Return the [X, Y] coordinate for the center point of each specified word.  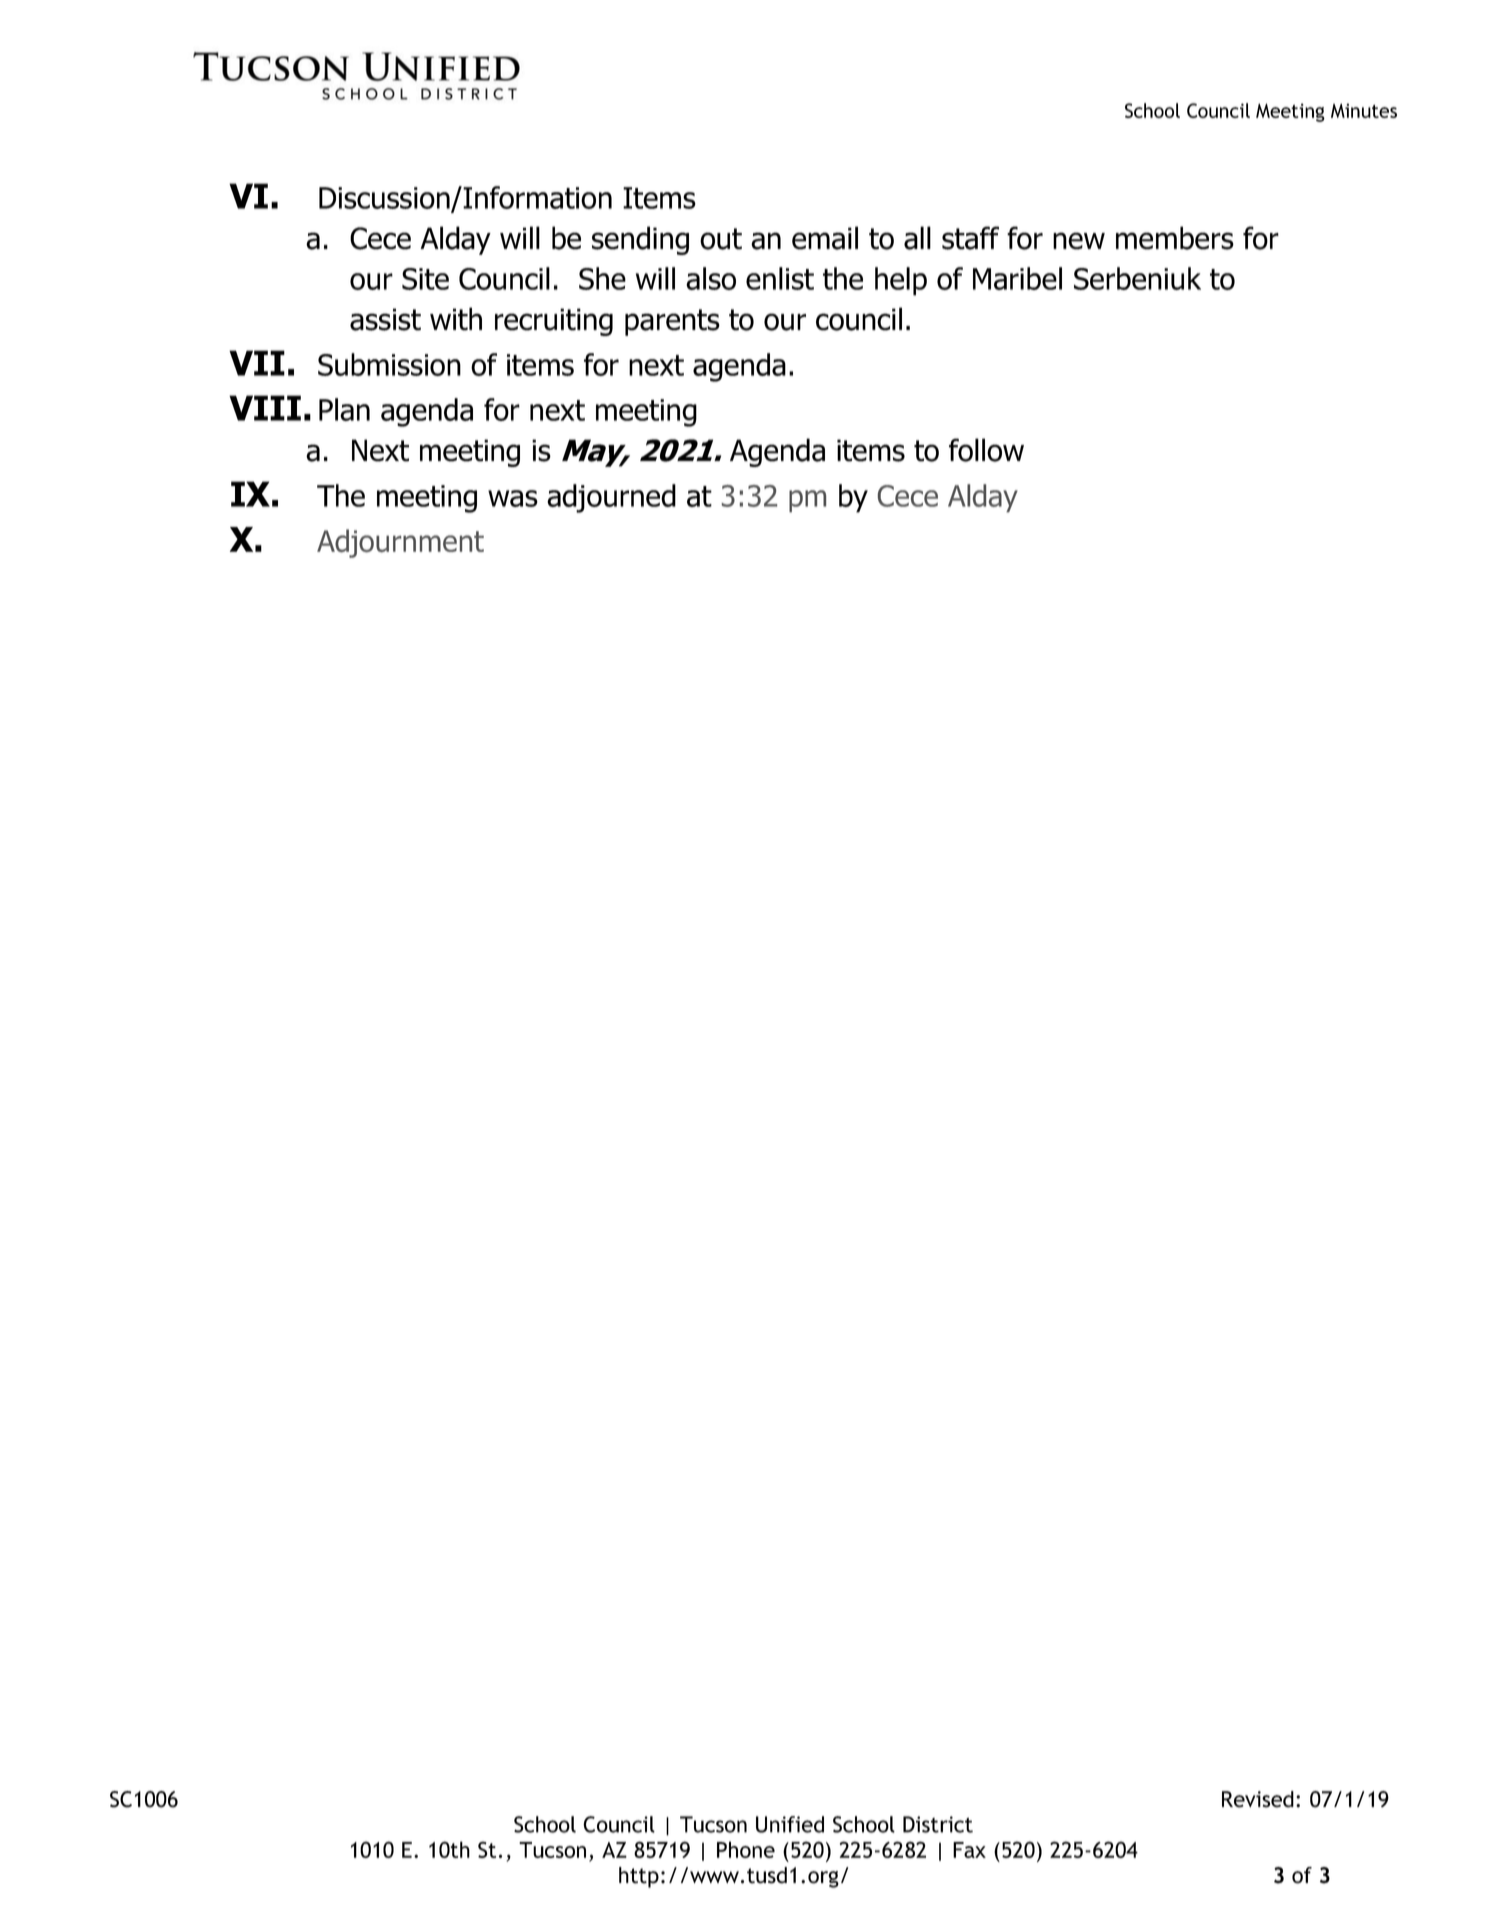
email [825, 238]
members [1175, 238]
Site [425, 279]
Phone [746, 1849]
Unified [790, 1824]
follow [986, 450]
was [513, 498]
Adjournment [400, 543]
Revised [1258, 1799]
